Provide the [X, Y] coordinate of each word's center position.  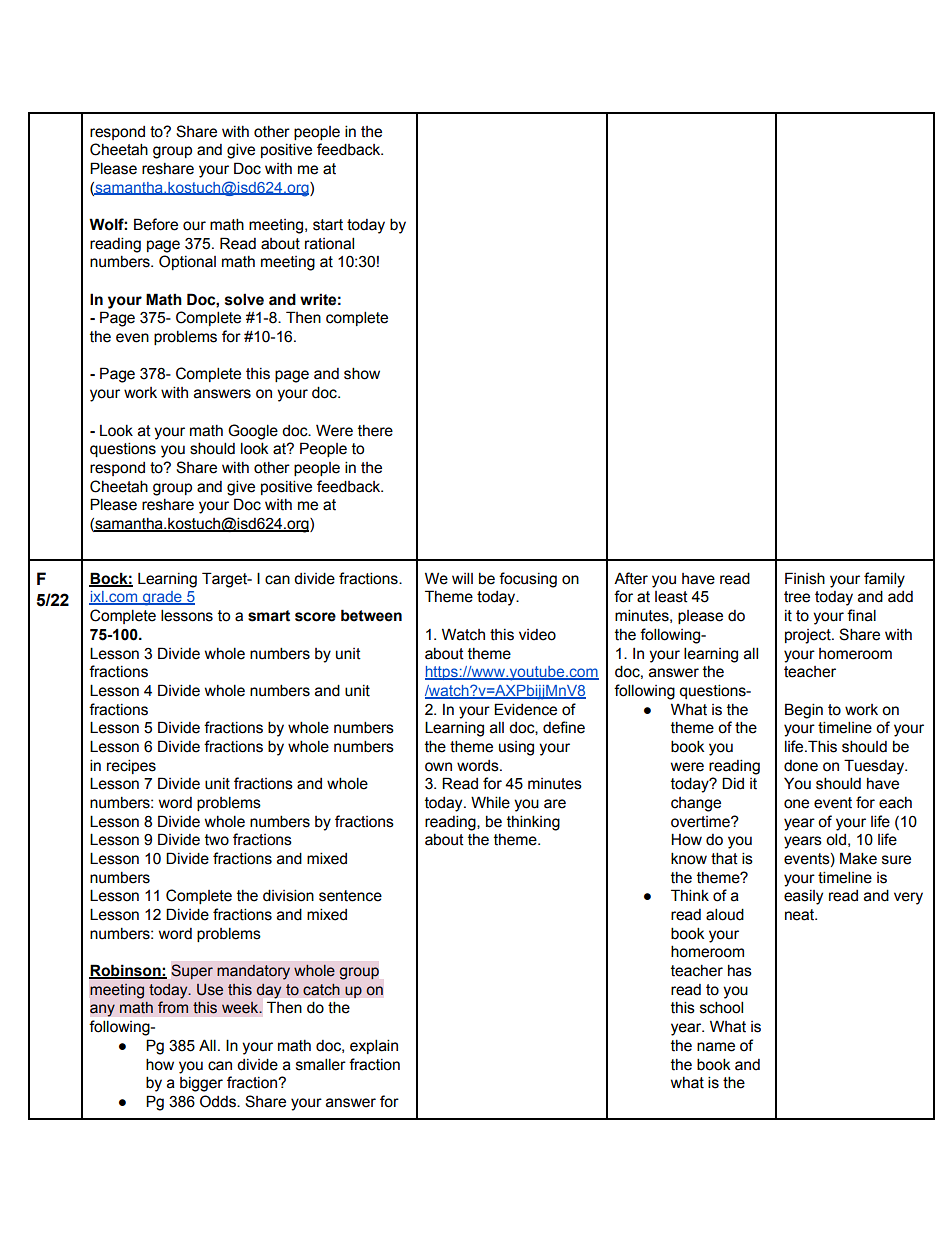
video [537, 635]
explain [374, 1046]
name [716, 1047]
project [809, 636]
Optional [187, 262]
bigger [201, 1084]
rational [329, 243]
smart [269, 616]
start [328, 225]
